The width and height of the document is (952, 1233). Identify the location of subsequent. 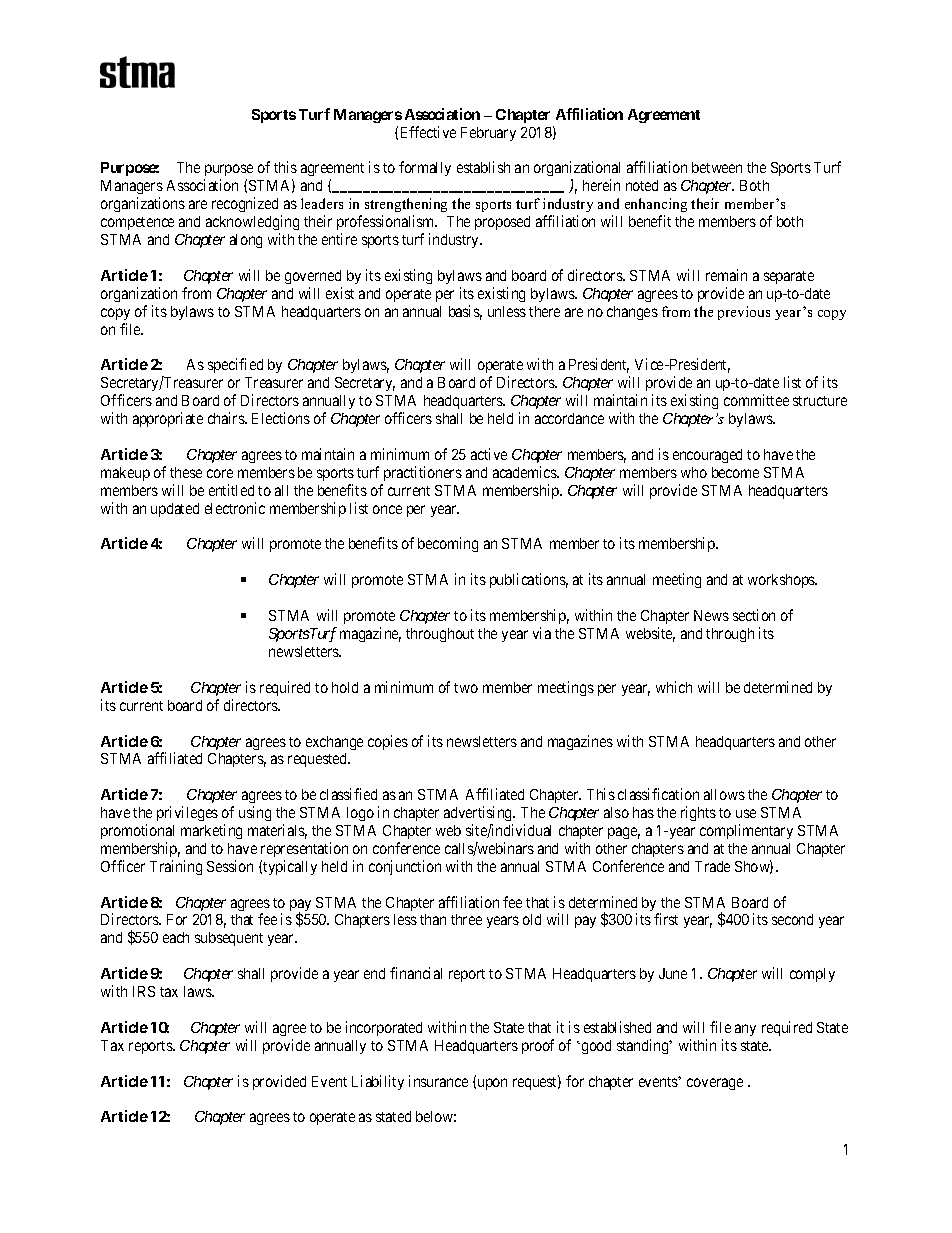
(229, 939).
